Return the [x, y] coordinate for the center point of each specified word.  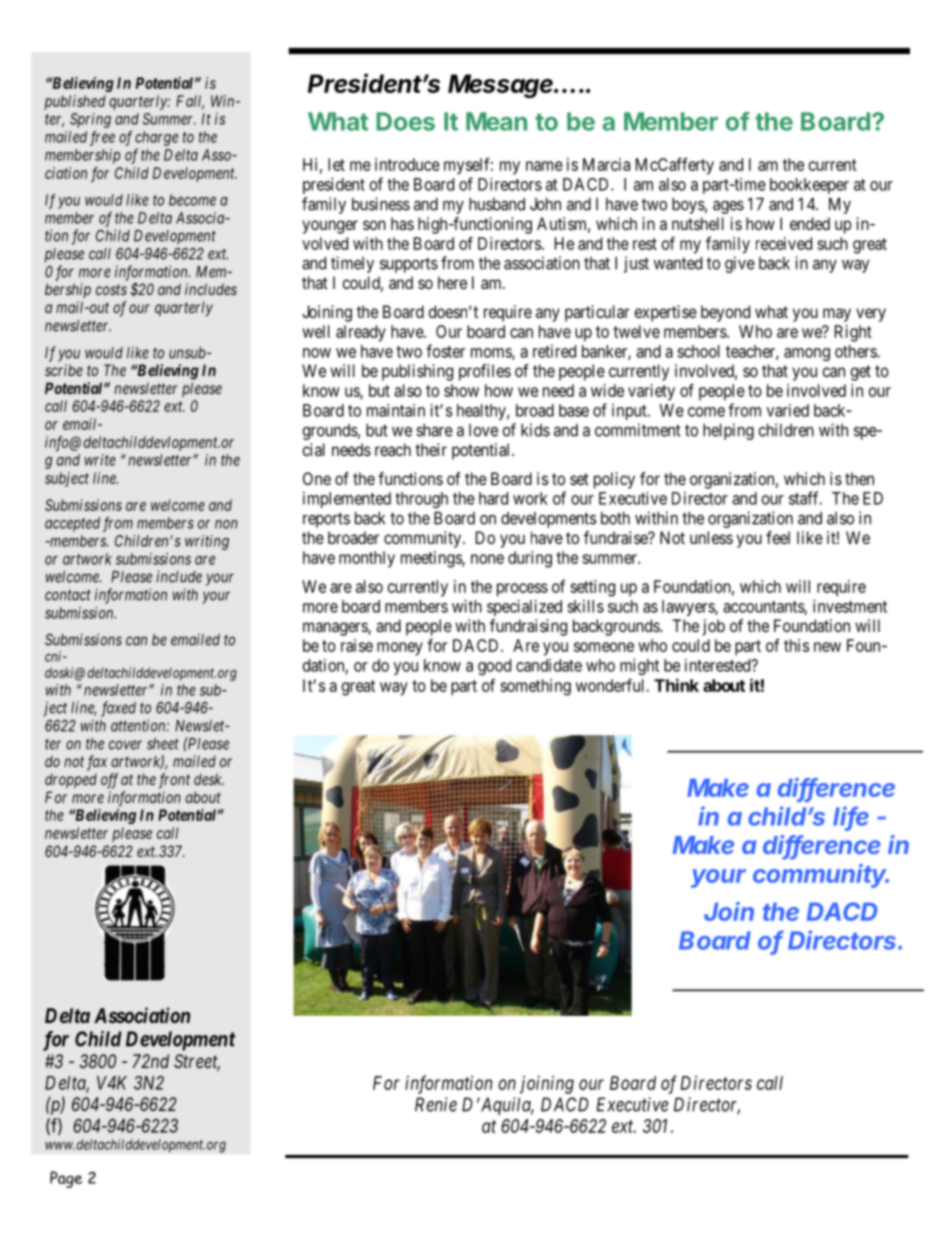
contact [68, 595]
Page [66, 1179]
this [796, 645]
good [494, 667]
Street [197, 1062]
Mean [496, 121]
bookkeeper [809, 186]
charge [156, 138]
